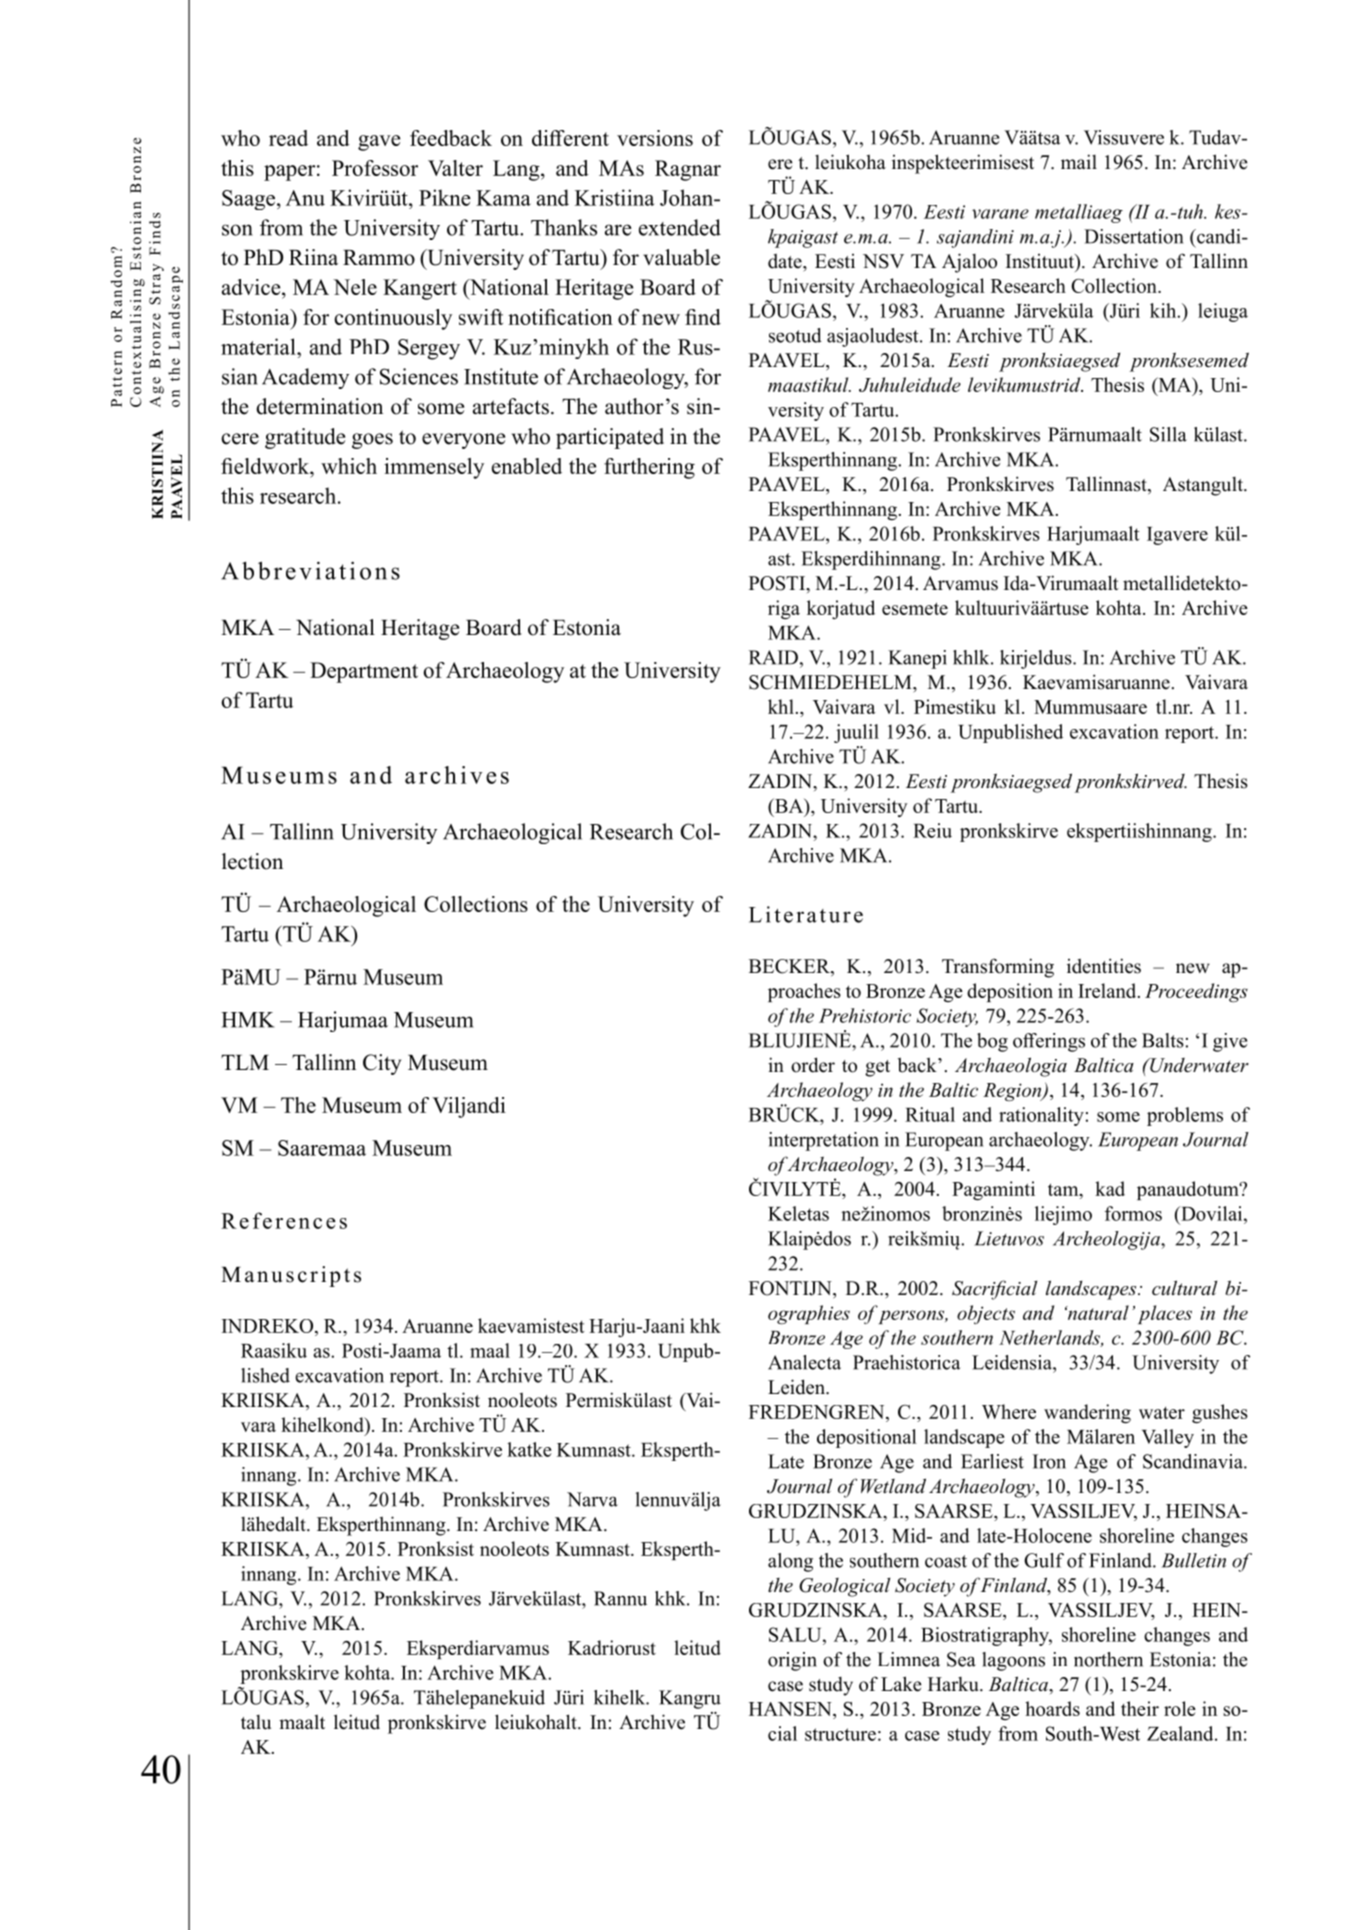 The width and height of the screenshot is (1365, 1930). What do you see at coordinates (247, 1020) in the screenshot?
I see `HMK` at bounding box center [247, 1020].
